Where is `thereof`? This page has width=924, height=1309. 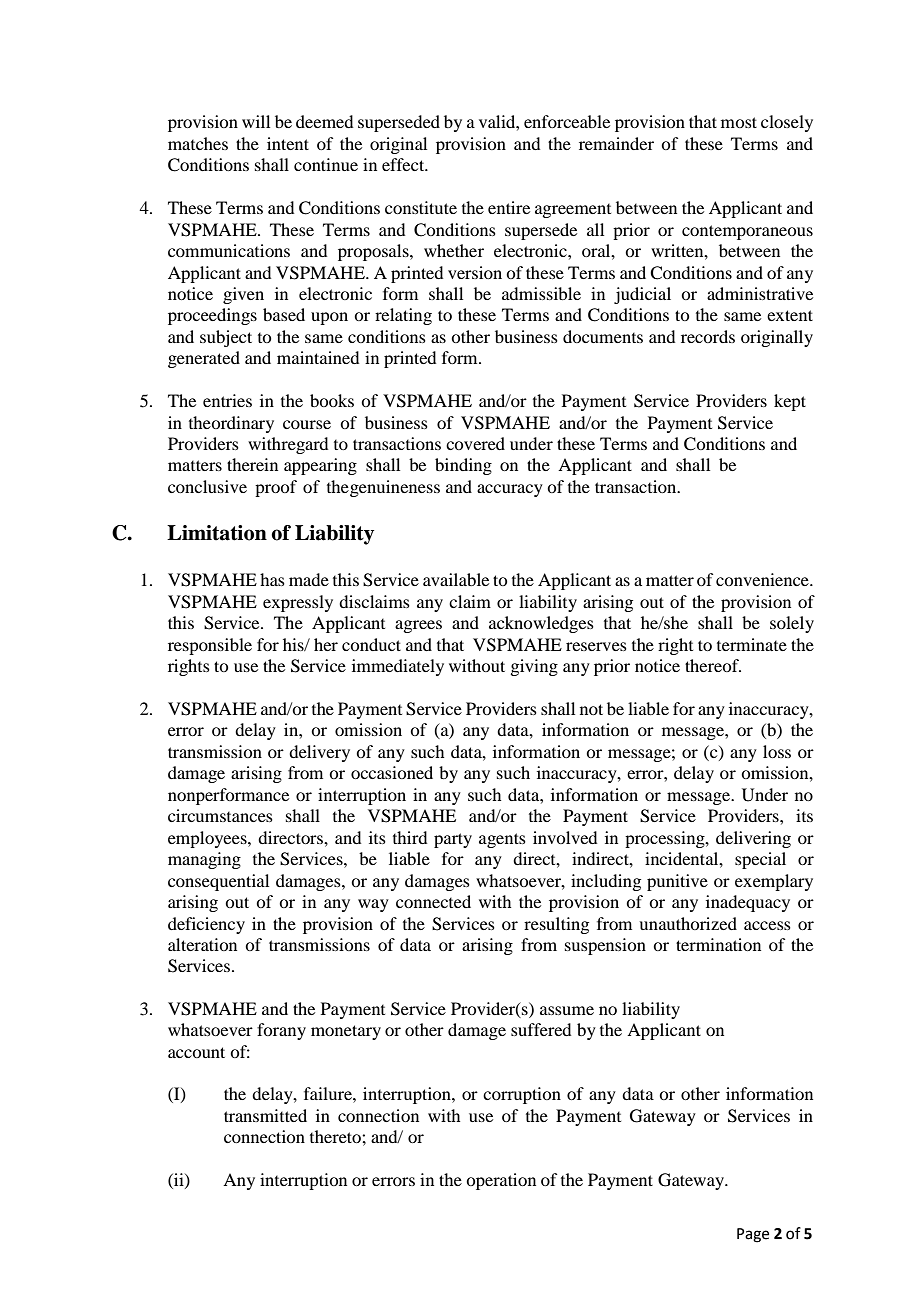
thereof is located at coordinates (713, 665).
